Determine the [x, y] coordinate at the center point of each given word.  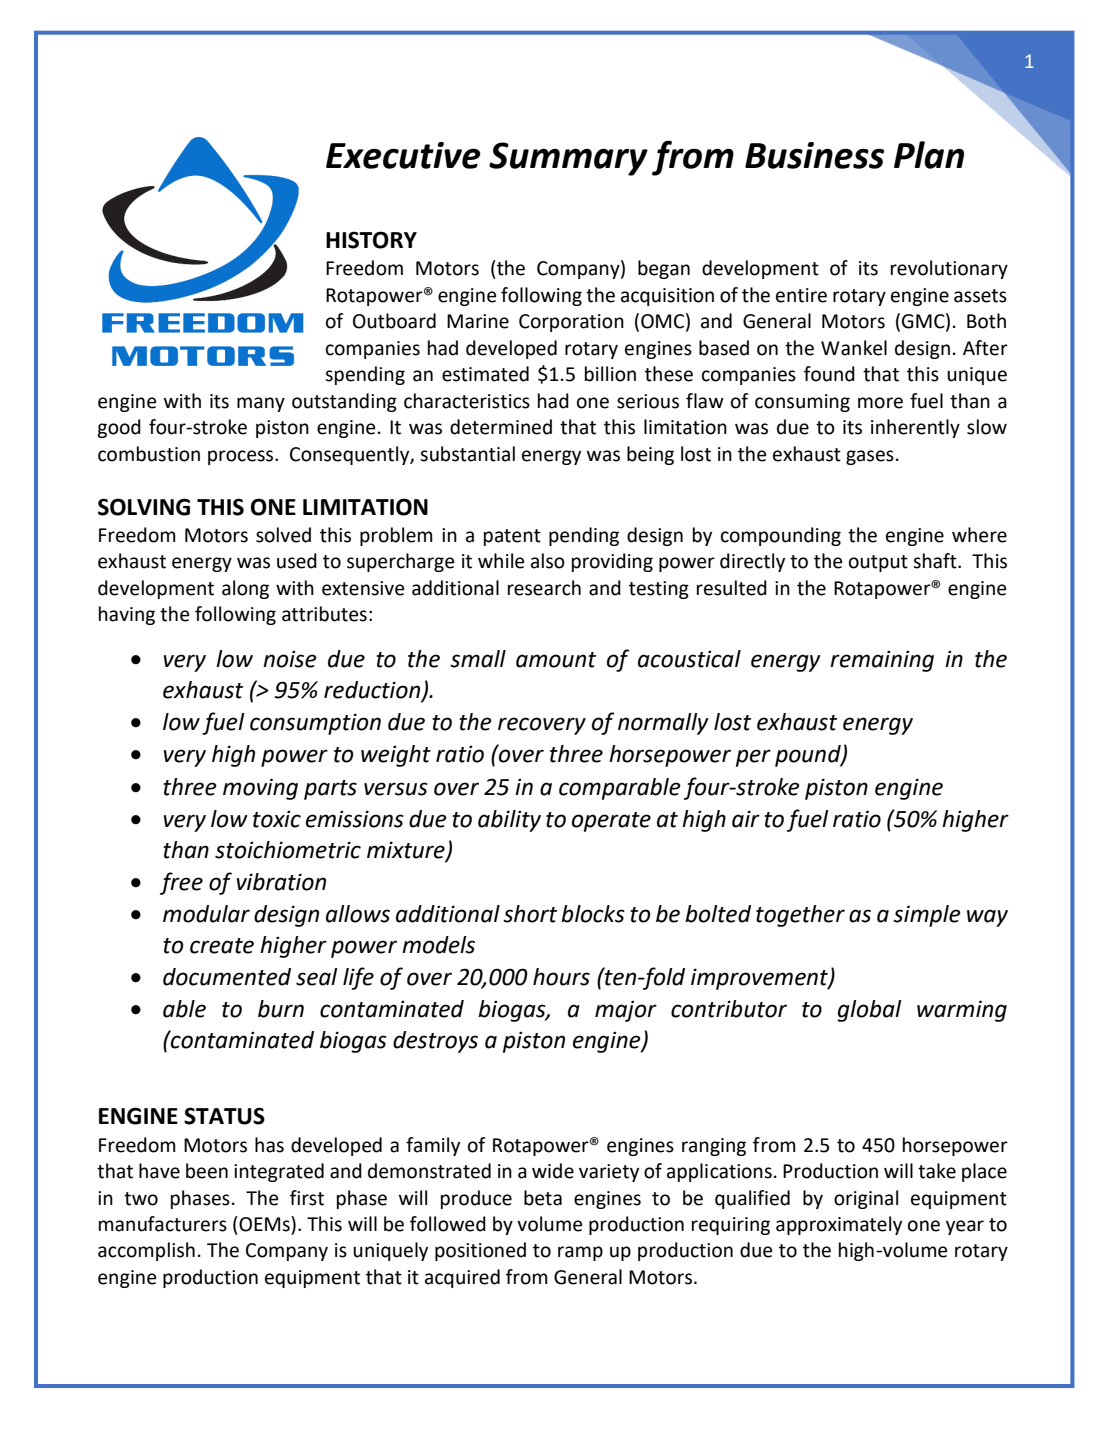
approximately [839, 1225]
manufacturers [163, 1224]
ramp [580, 1253]
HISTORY [371, 240]
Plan [929, 155]
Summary [568, 159]
